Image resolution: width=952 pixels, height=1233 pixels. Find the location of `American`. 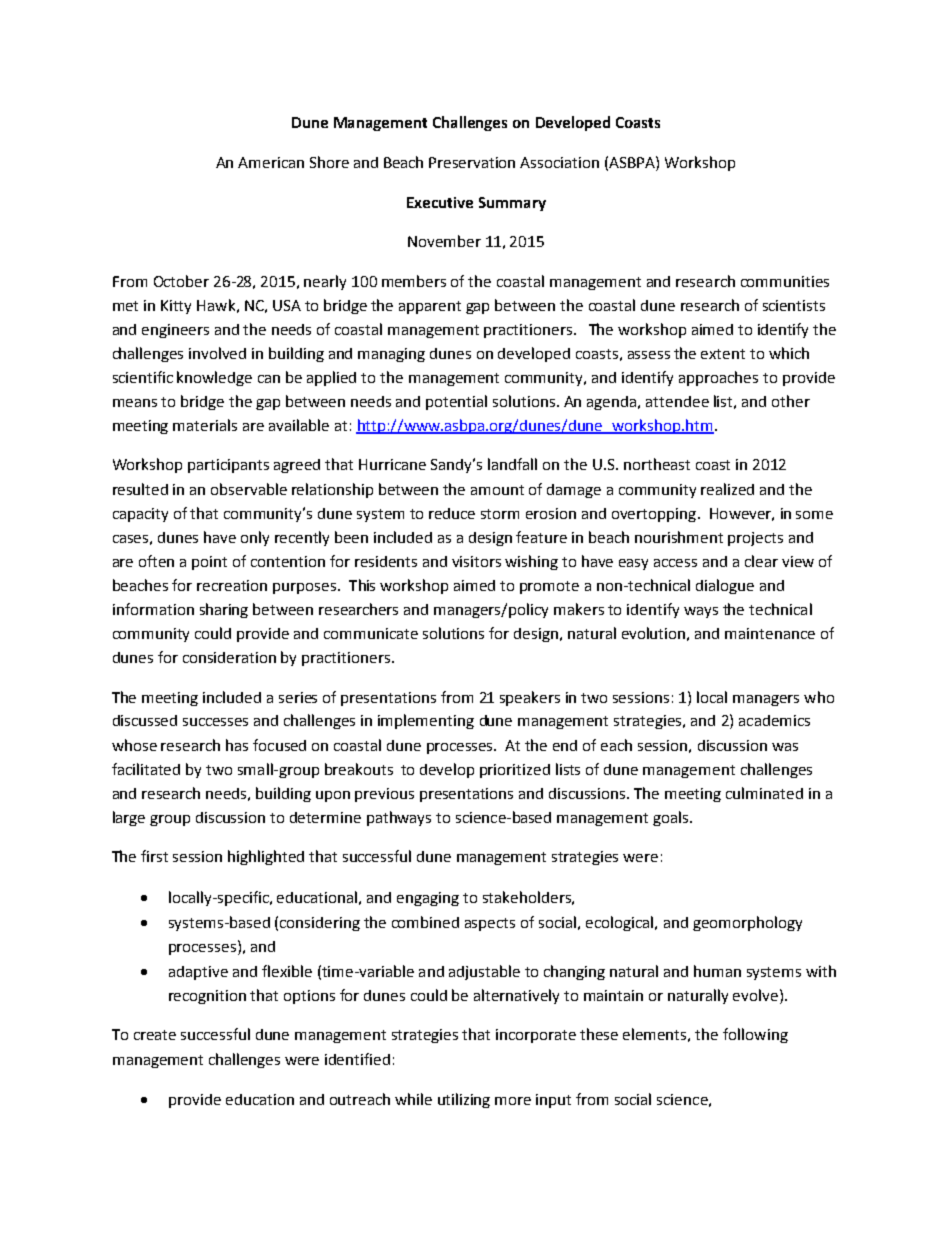

American is located at coordinates (271, 162).
